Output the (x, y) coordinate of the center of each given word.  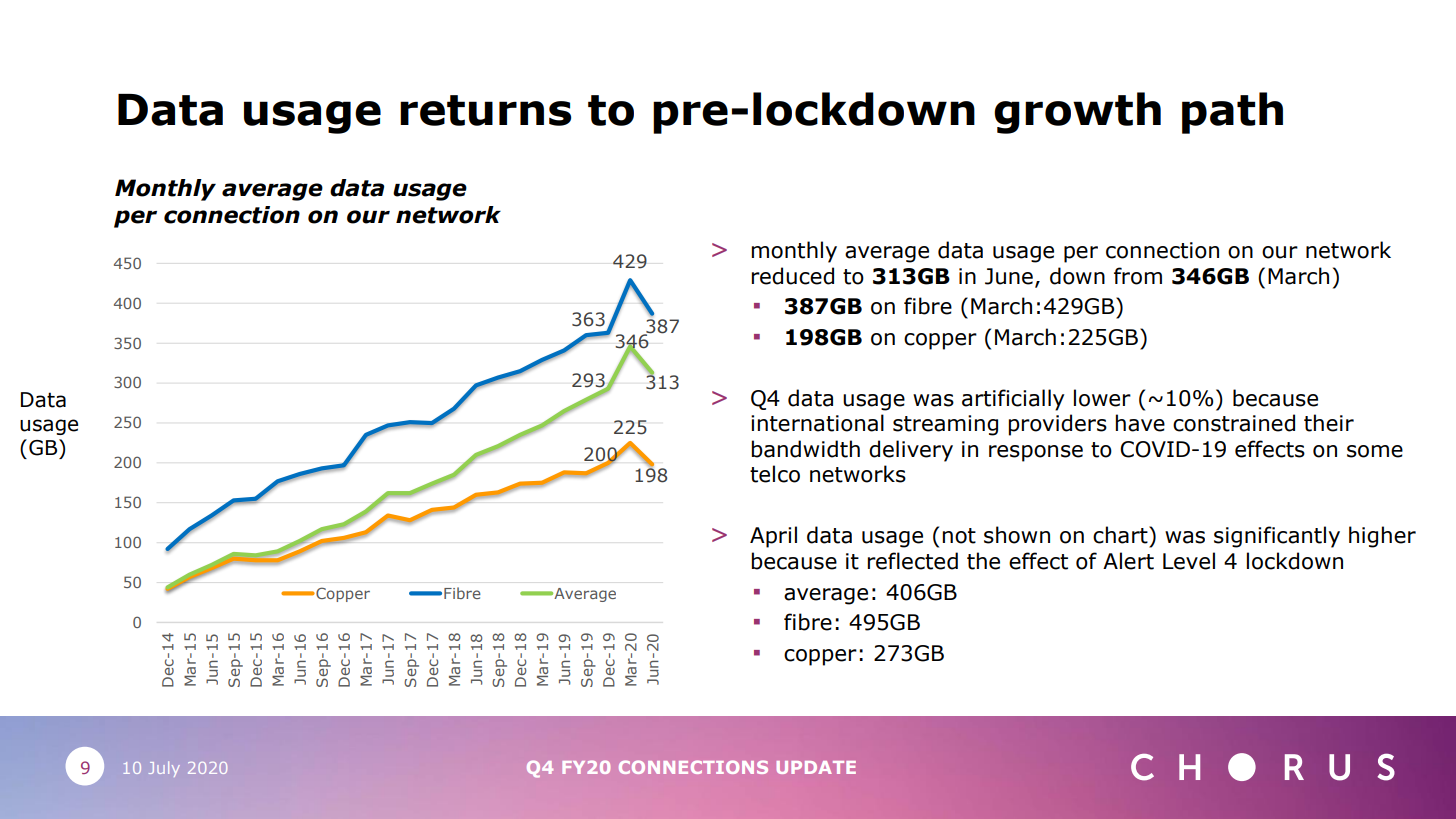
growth (1077, 113)
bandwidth (805, 449)
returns (485, 110)
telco (775, 474)
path (1232, 113)
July (164, 769)
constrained (1234, 423)
